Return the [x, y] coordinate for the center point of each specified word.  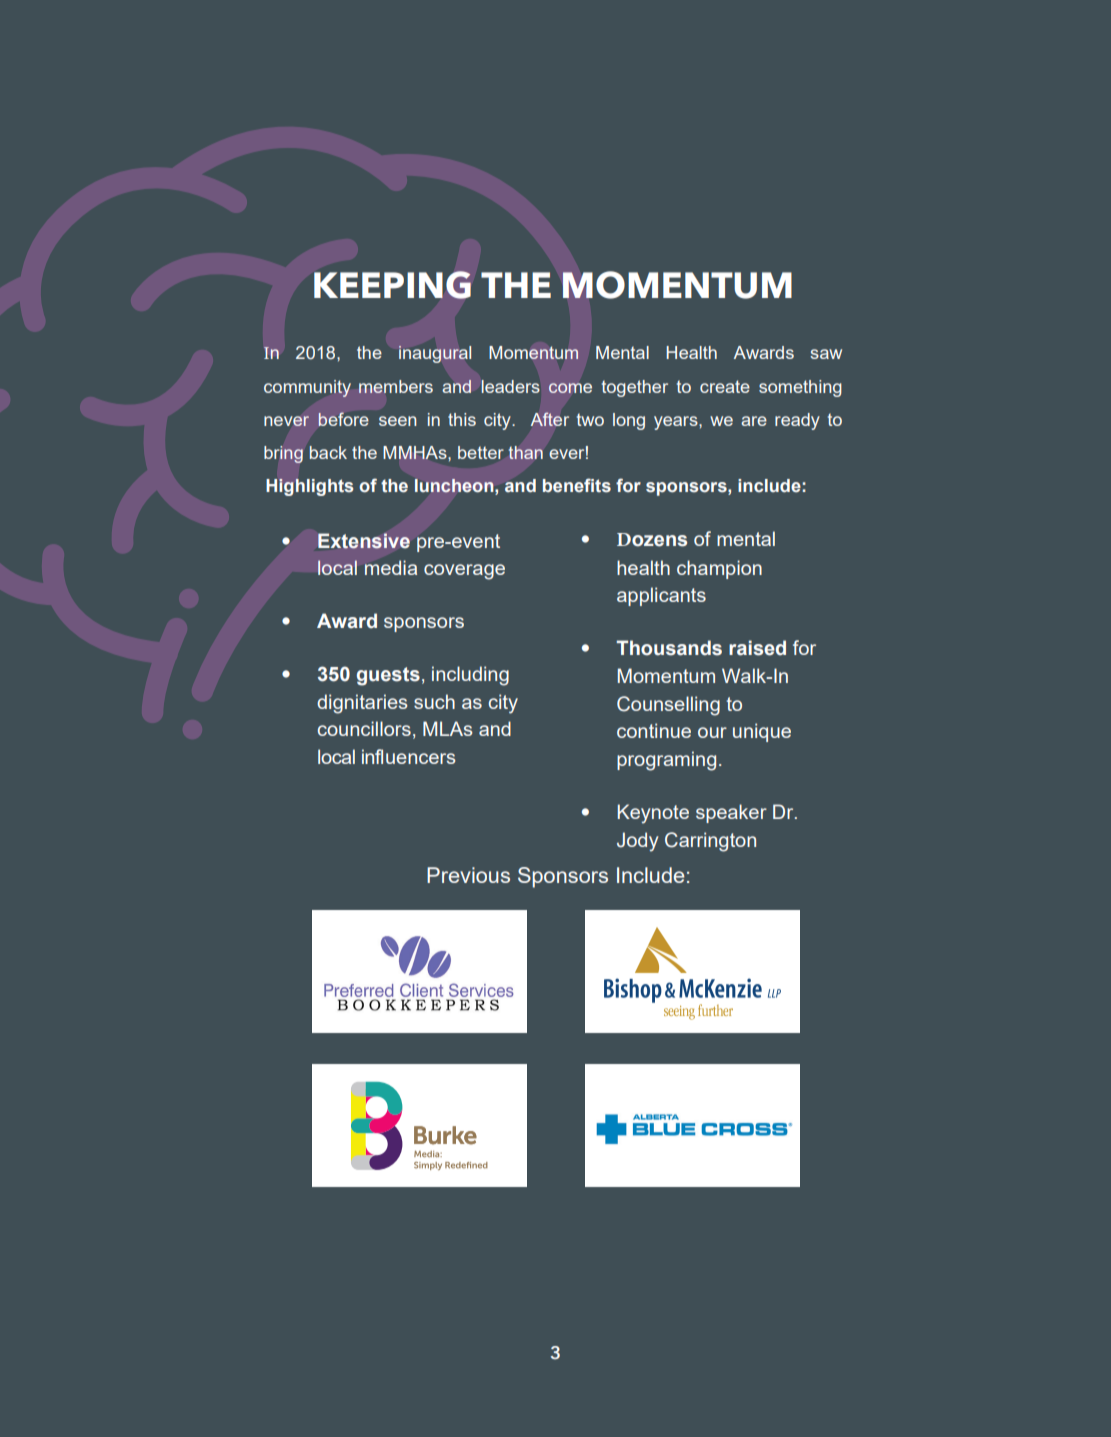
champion [719, 569]
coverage [464, 572]
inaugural [435, 354]
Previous [468, 875]
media [391, 567]
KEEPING [392, 285]
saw [826, 354]
